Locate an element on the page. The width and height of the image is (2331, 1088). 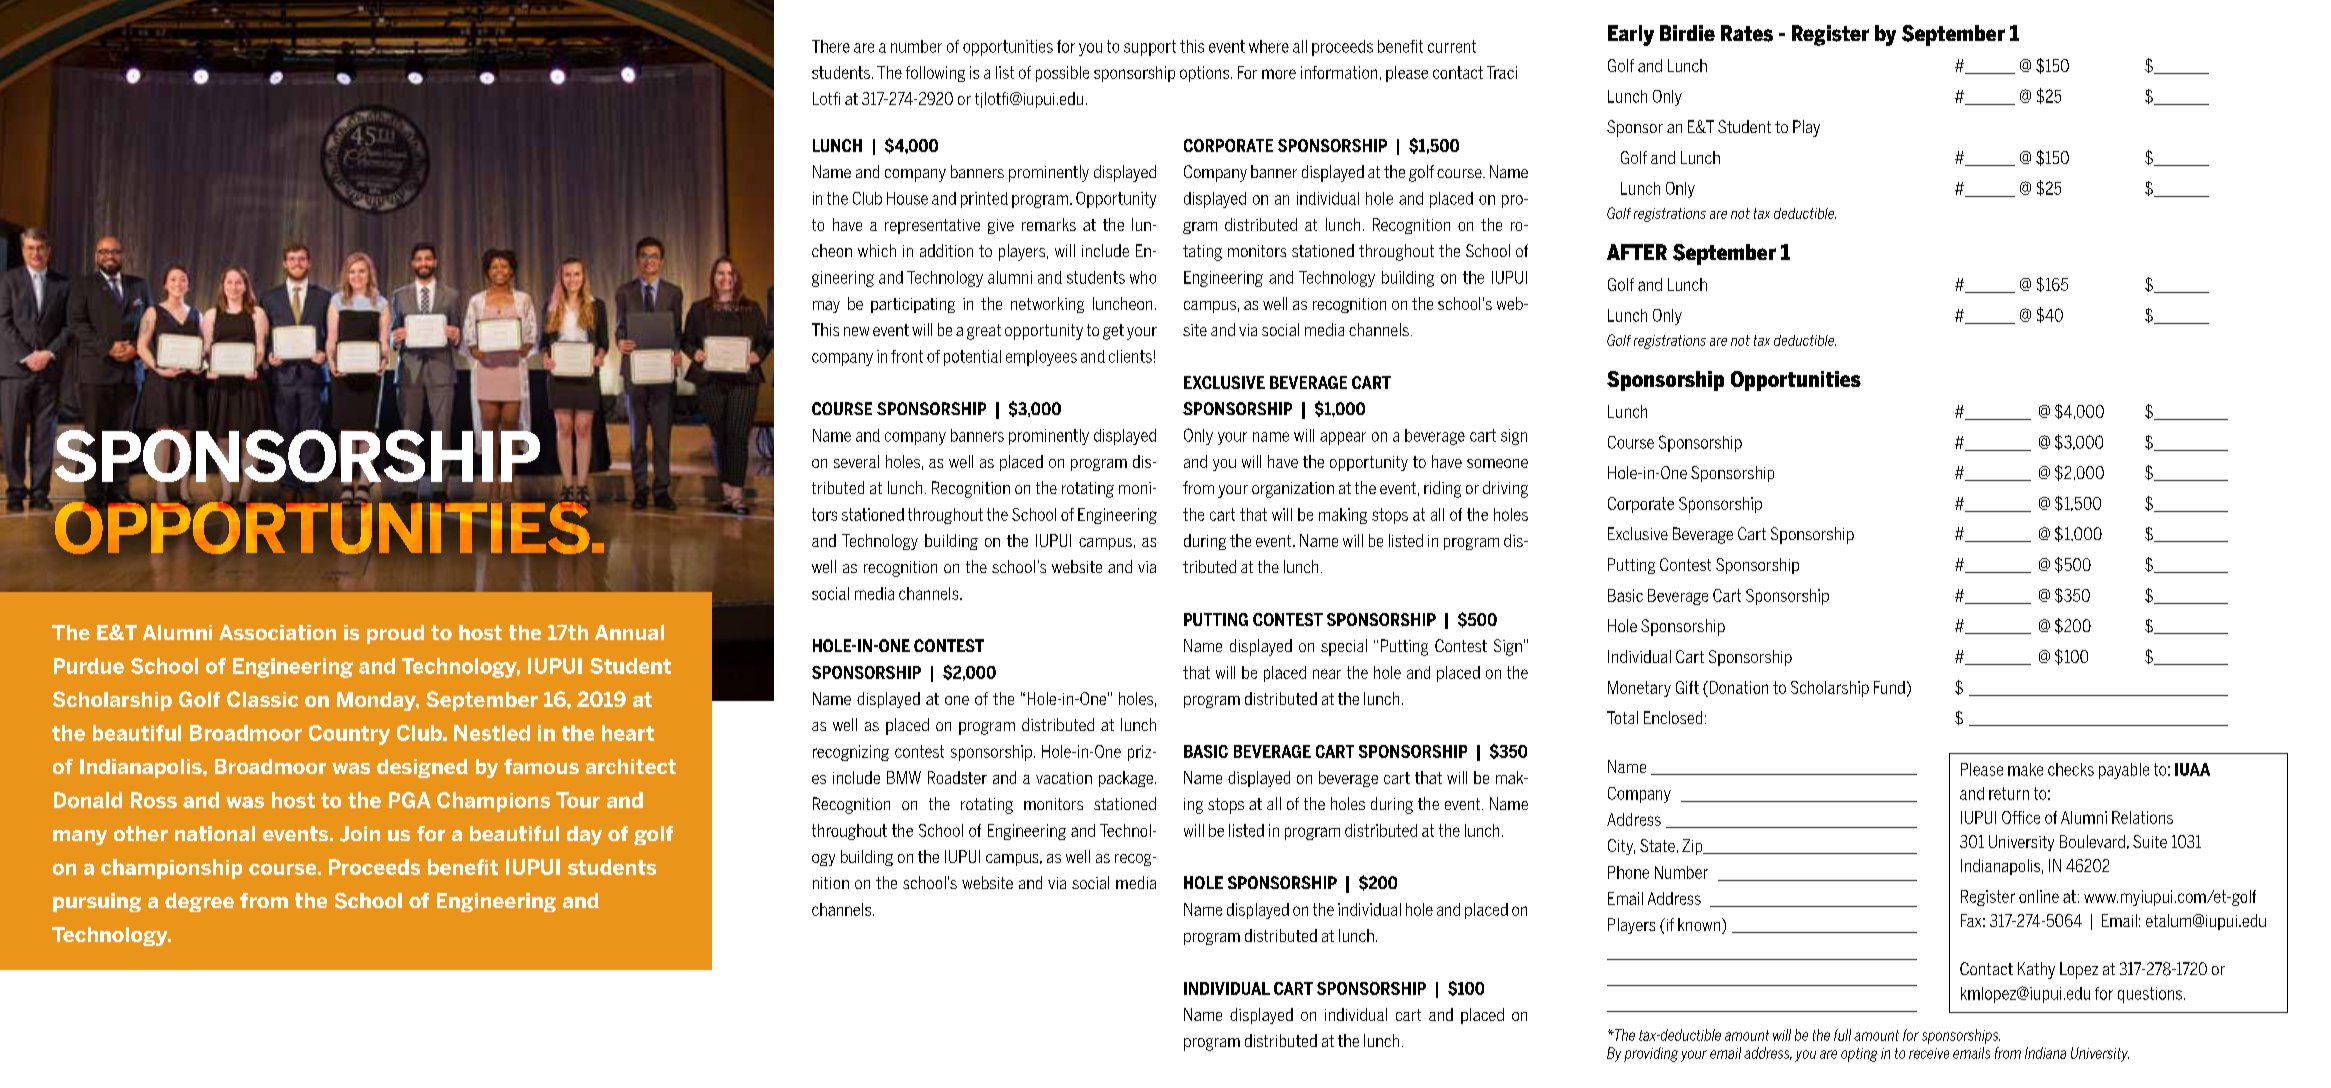
degree is located at coordinates (199, 902).
